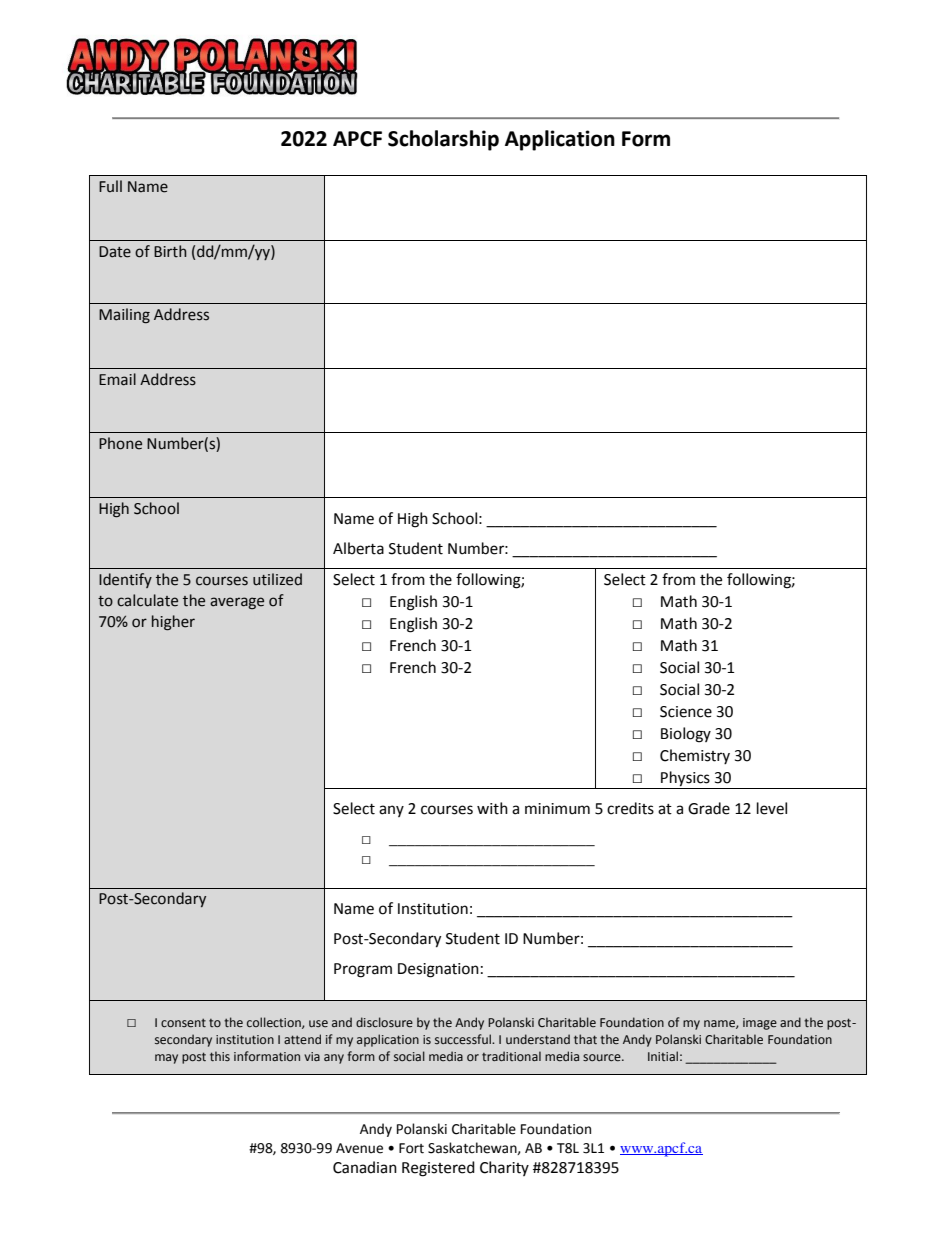  Describe the element at coordinates (686, 712) in the document. I see `Science` at that location.
